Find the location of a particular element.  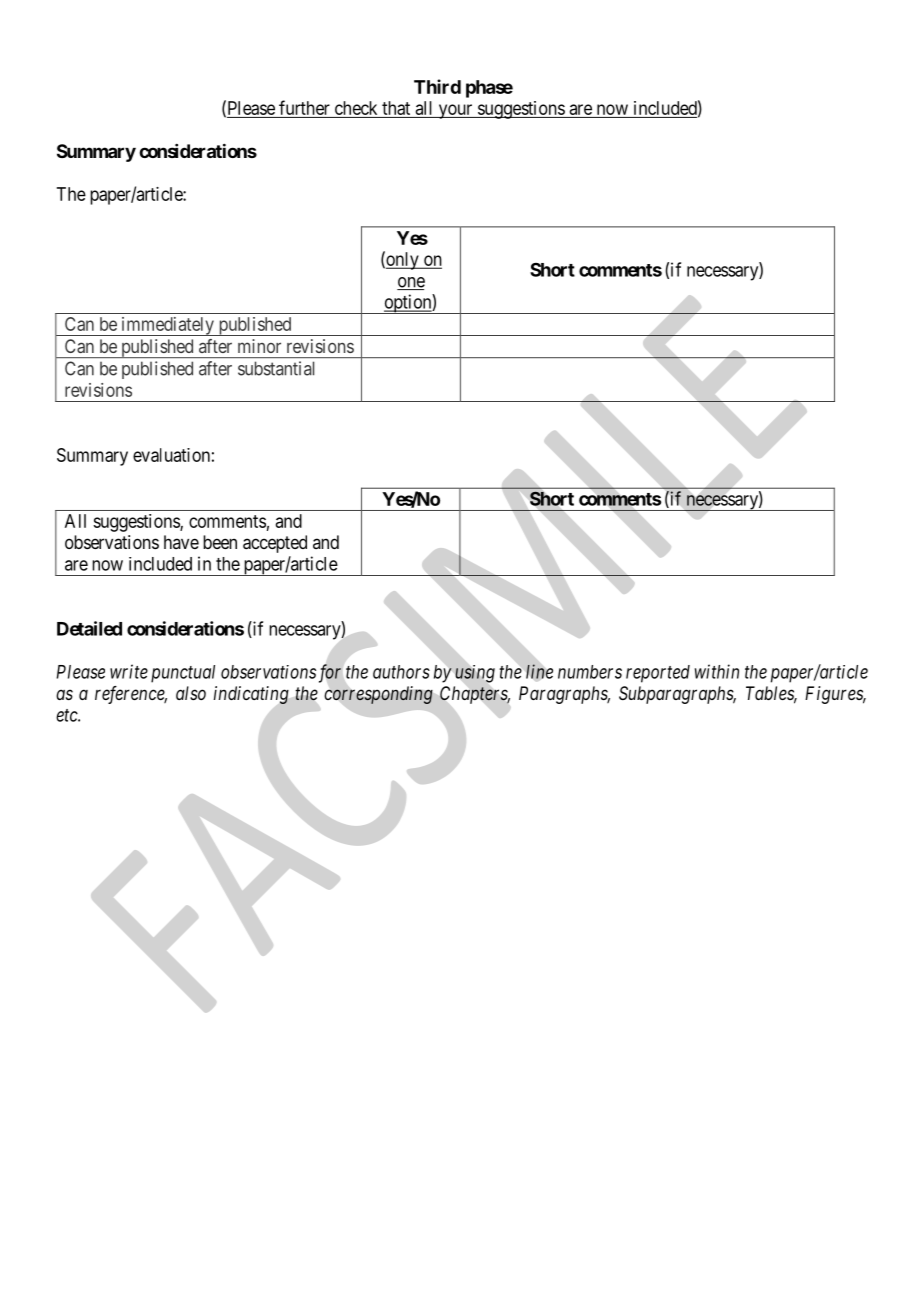

one is located at coordinates (411, 283).
